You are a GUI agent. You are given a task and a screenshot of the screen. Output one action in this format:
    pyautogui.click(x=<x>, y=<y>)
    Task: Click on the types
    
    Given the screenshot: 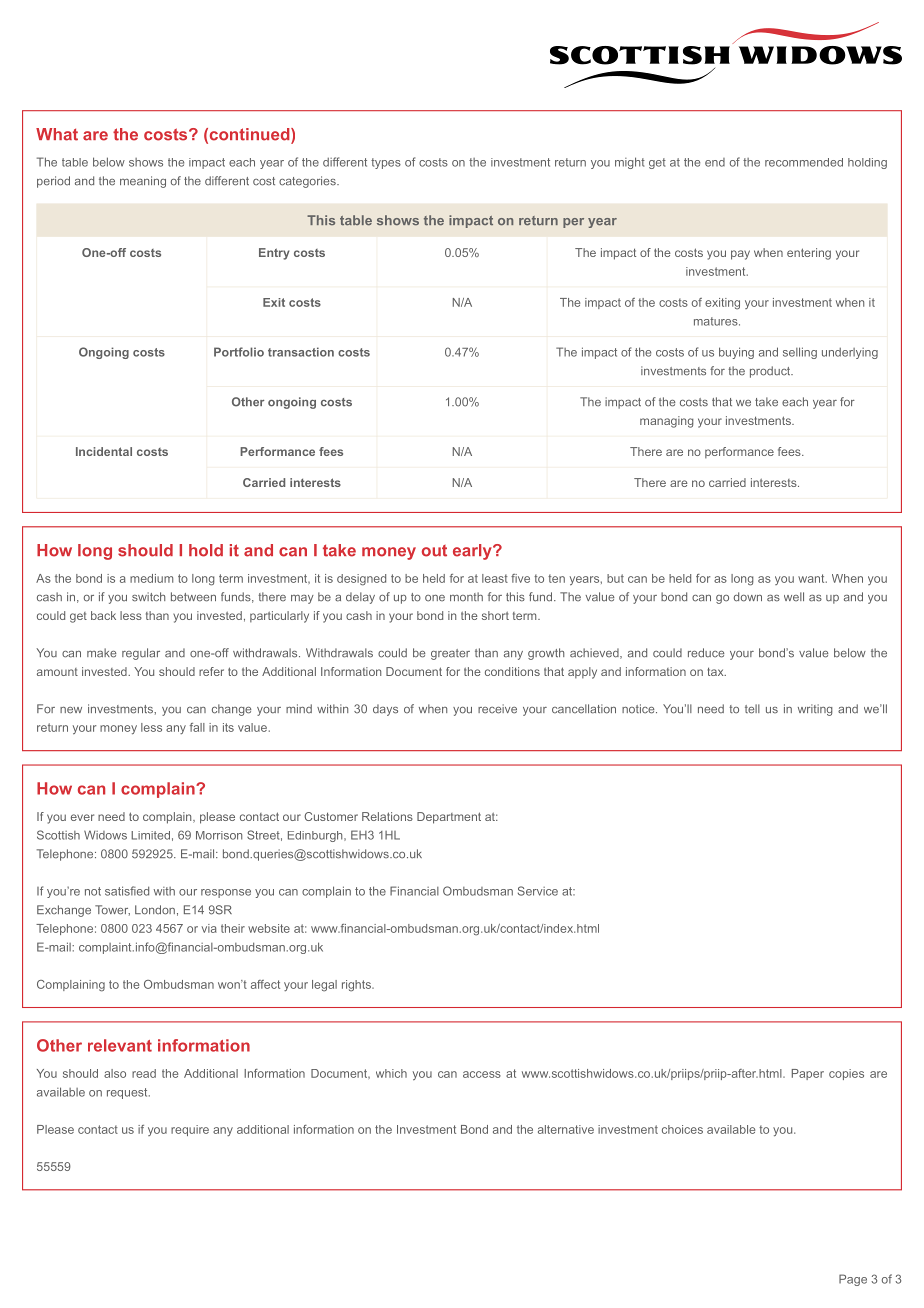 What is the action you would take?
    pyautogui.click(x=386, y=163)
